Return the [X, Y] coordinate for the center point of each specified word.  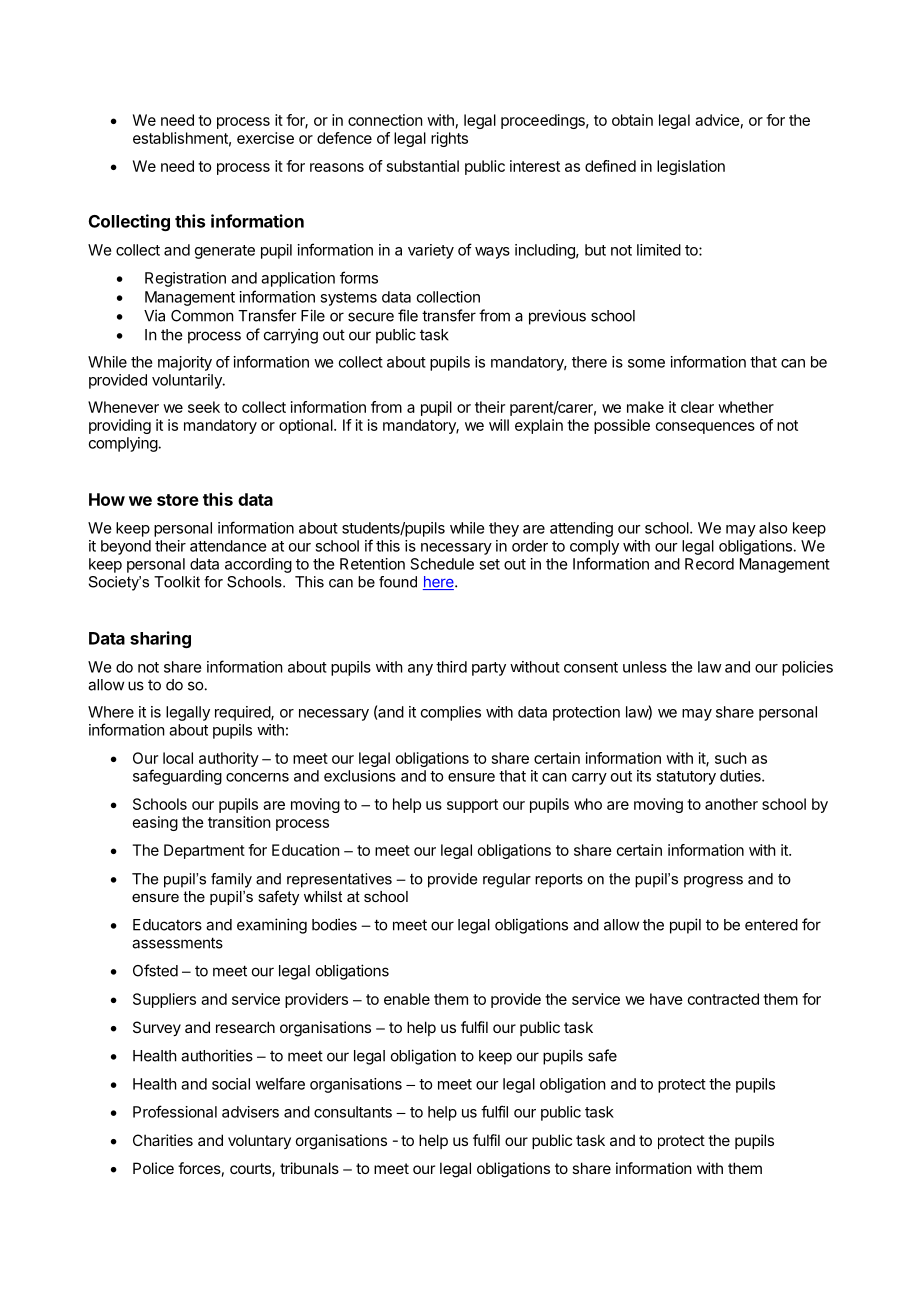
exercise [265, 138]
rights [449, 139]
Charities [163, 1140]
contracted [723, 999]
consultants [353, 1112]
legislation [691, 167]
